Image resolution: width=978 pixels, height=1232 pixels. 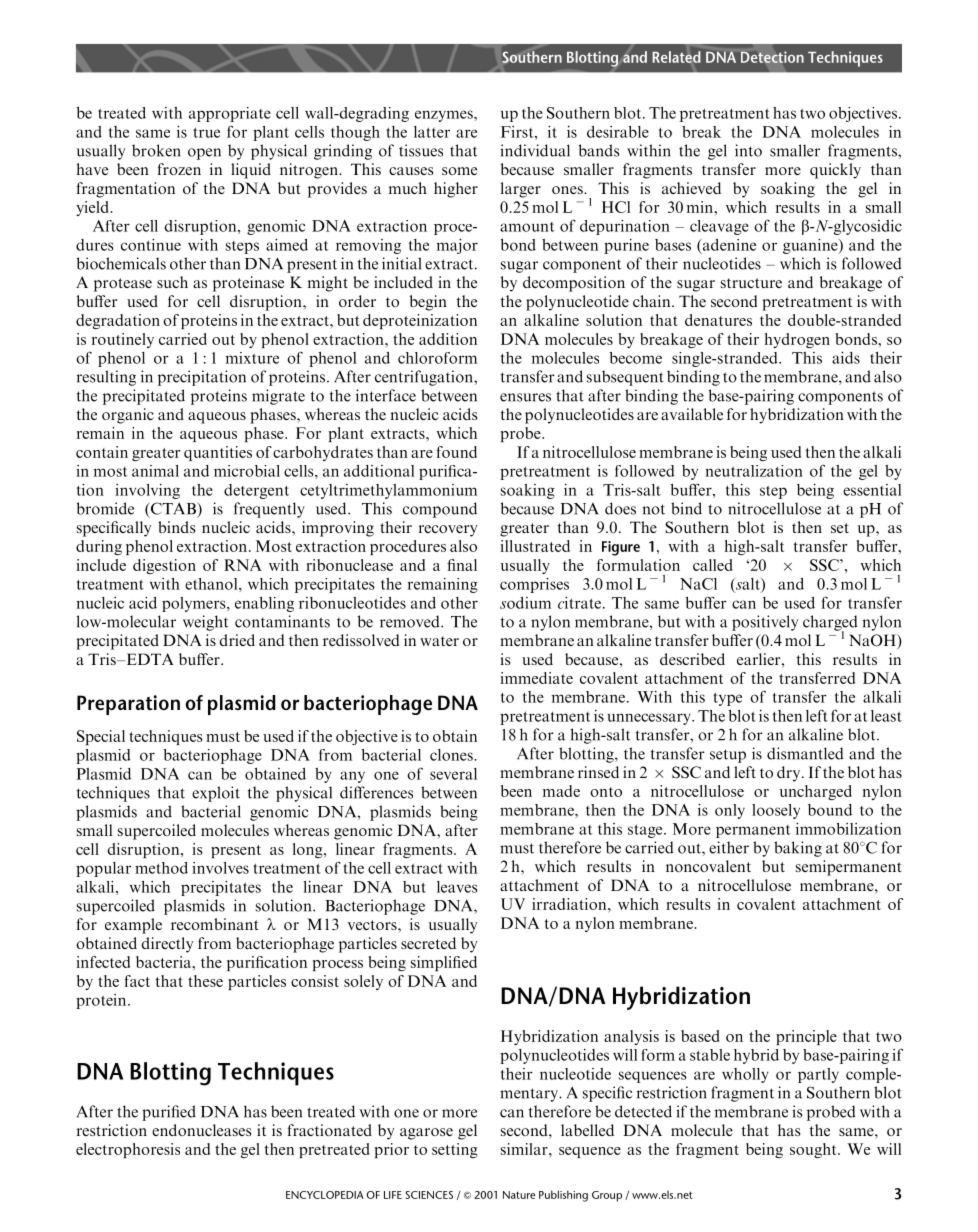 What do you see at coordinates (128, 1150) in the page?
I see `electrophoresis` at bounding box center [128, 1150].
